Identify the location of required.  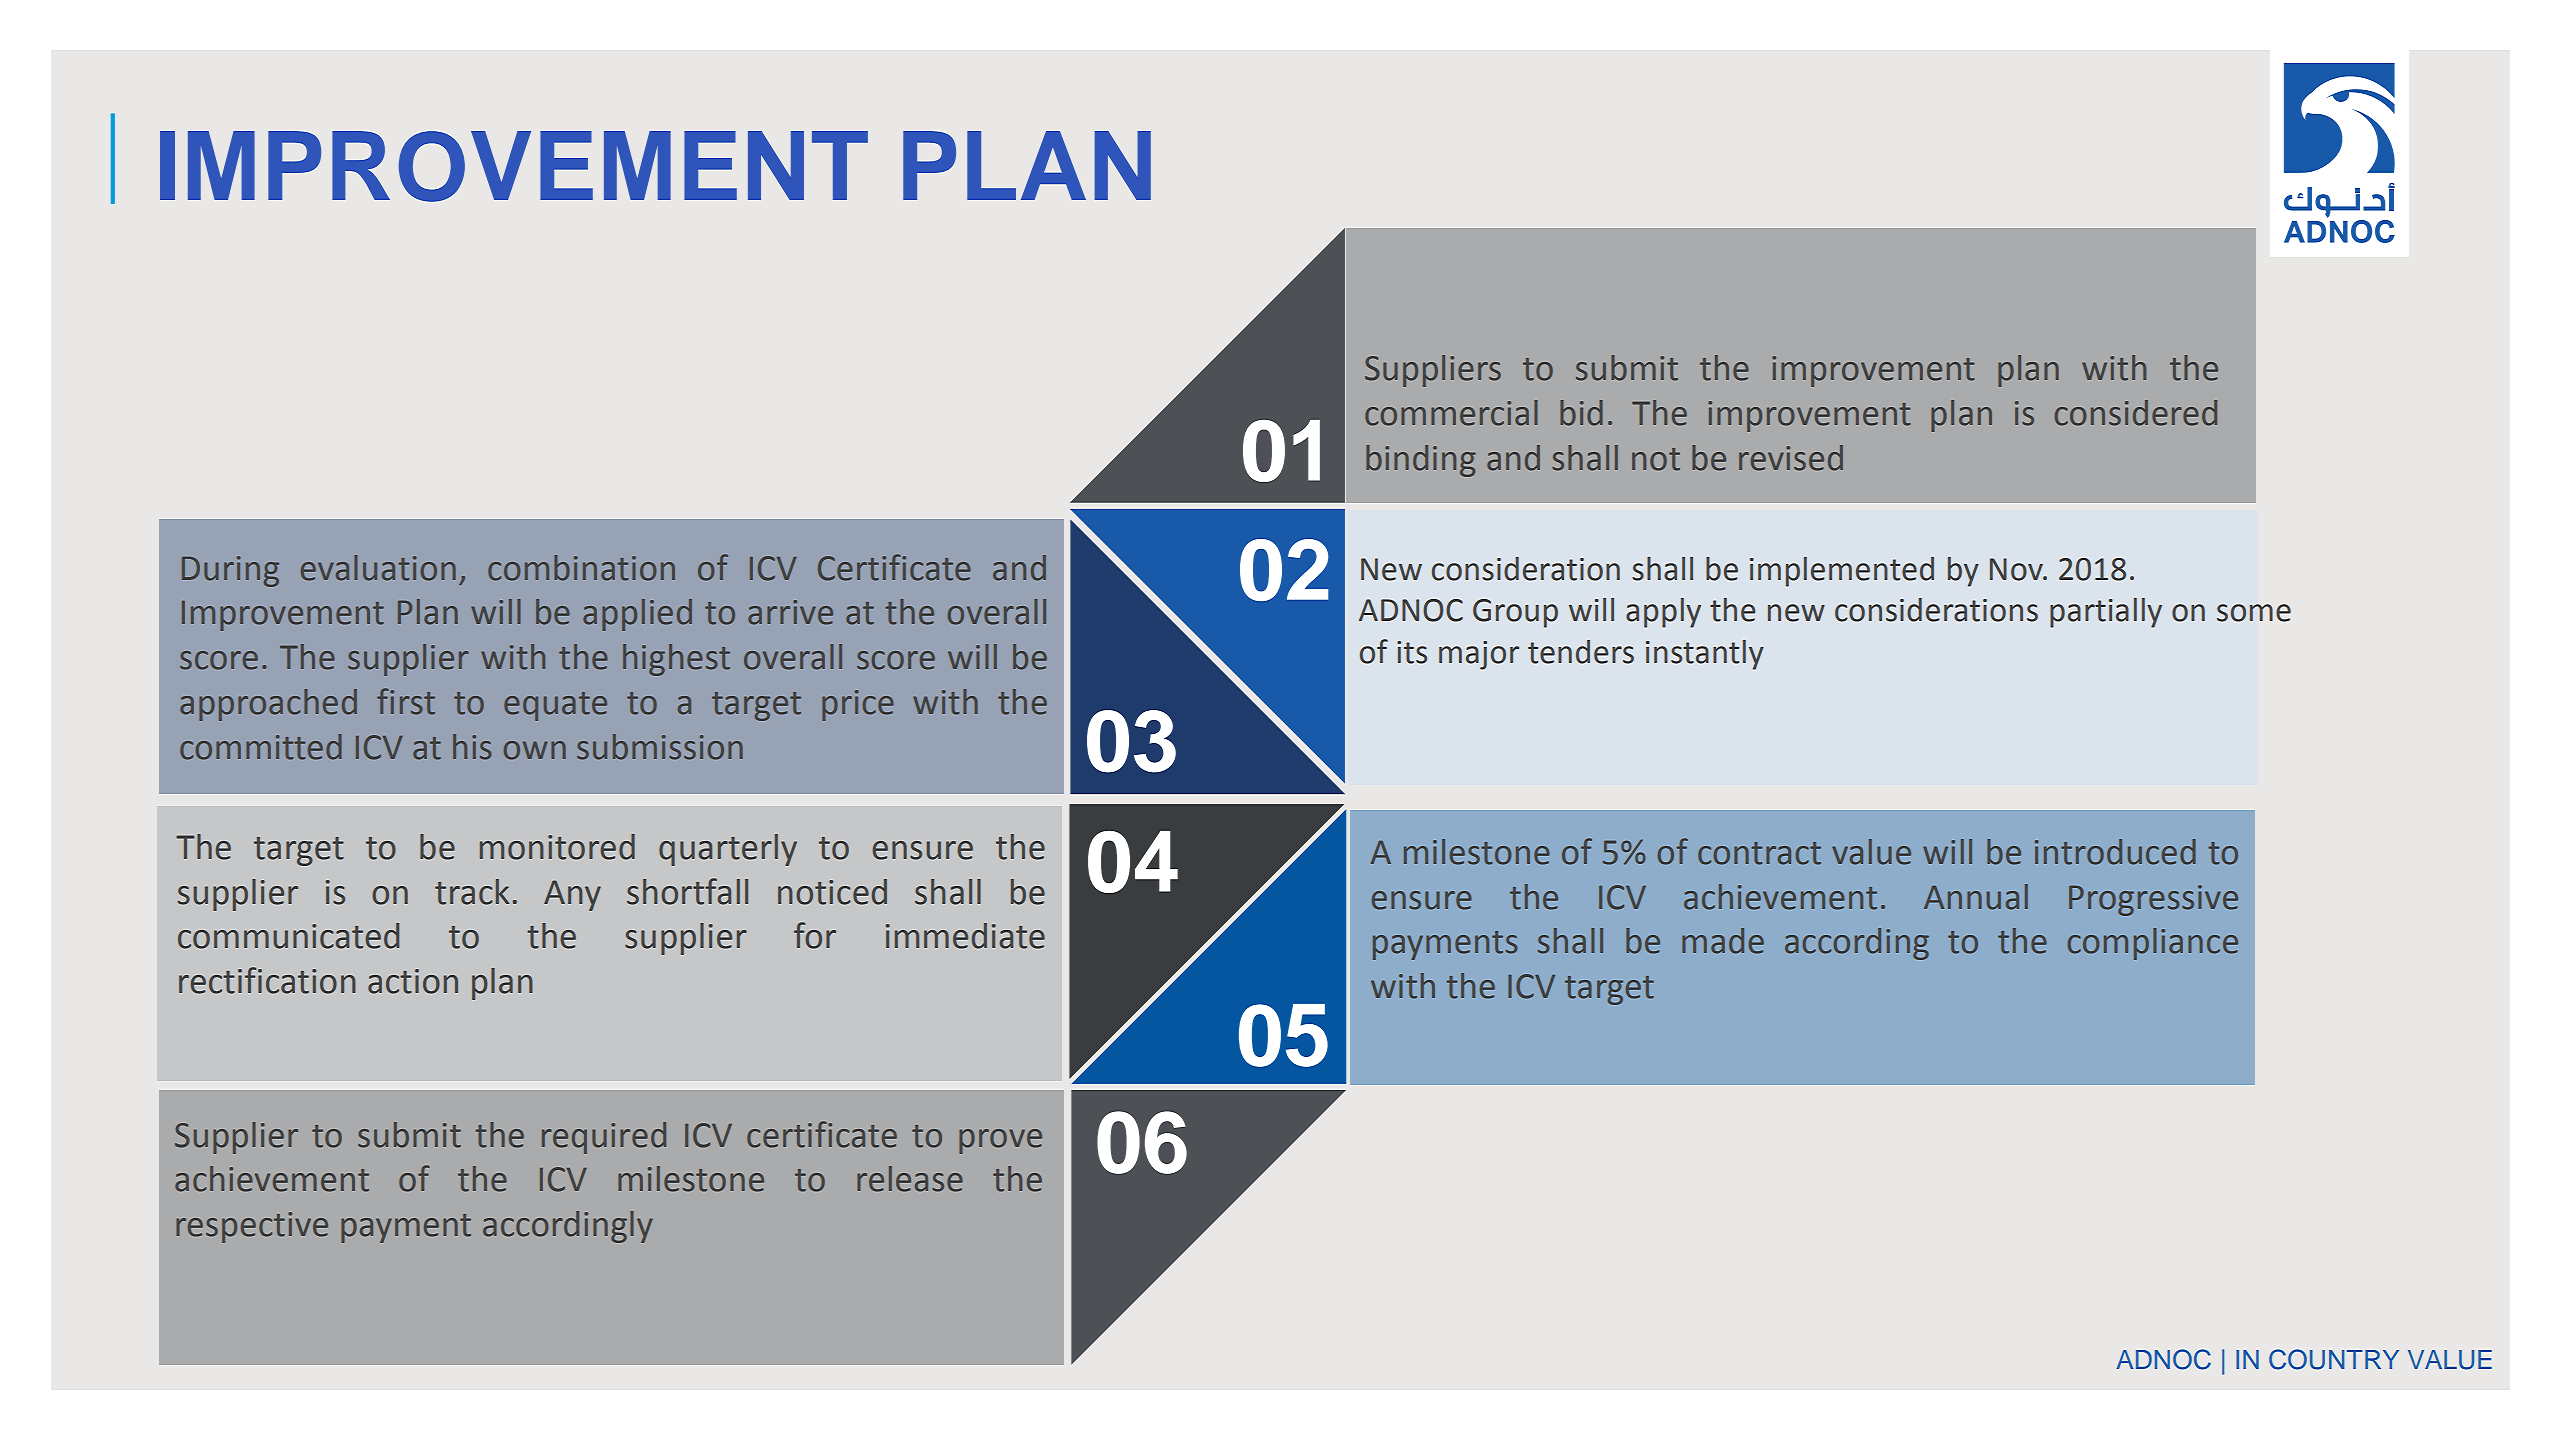
(604, 1138).
